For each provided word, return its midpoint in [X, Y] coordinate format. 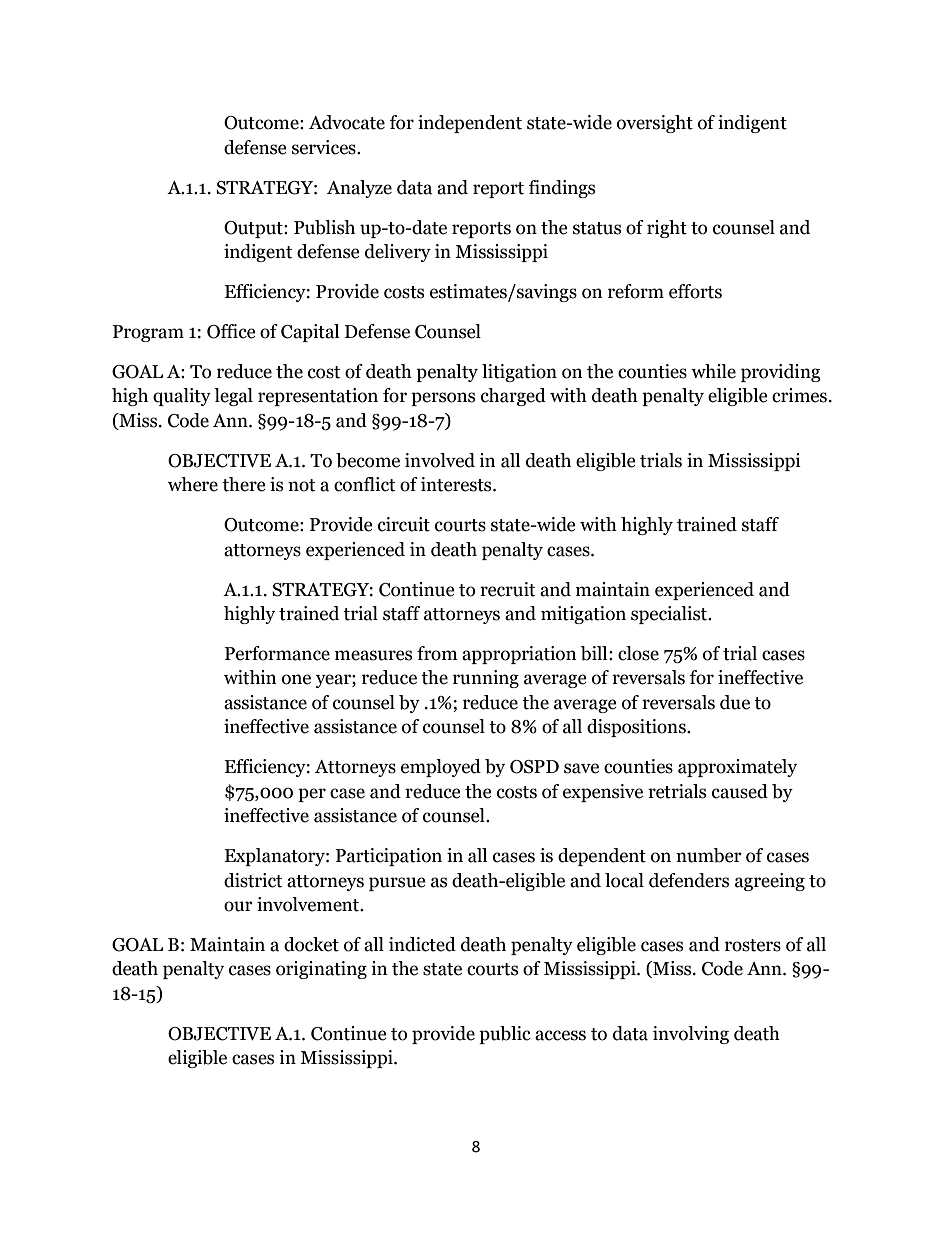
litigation [519, 373]
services [325, 147]
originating [321, 970]
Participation [389, 857]
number [709, 855]
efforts [695, 291]
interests [457, 484]
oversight [655, 124]
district [253, 880]
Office [231, 331]
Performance [277, 653]
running [486, 679]
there [244, 484]
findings [562, 189]
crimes [799, 395]
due [735, 702]
